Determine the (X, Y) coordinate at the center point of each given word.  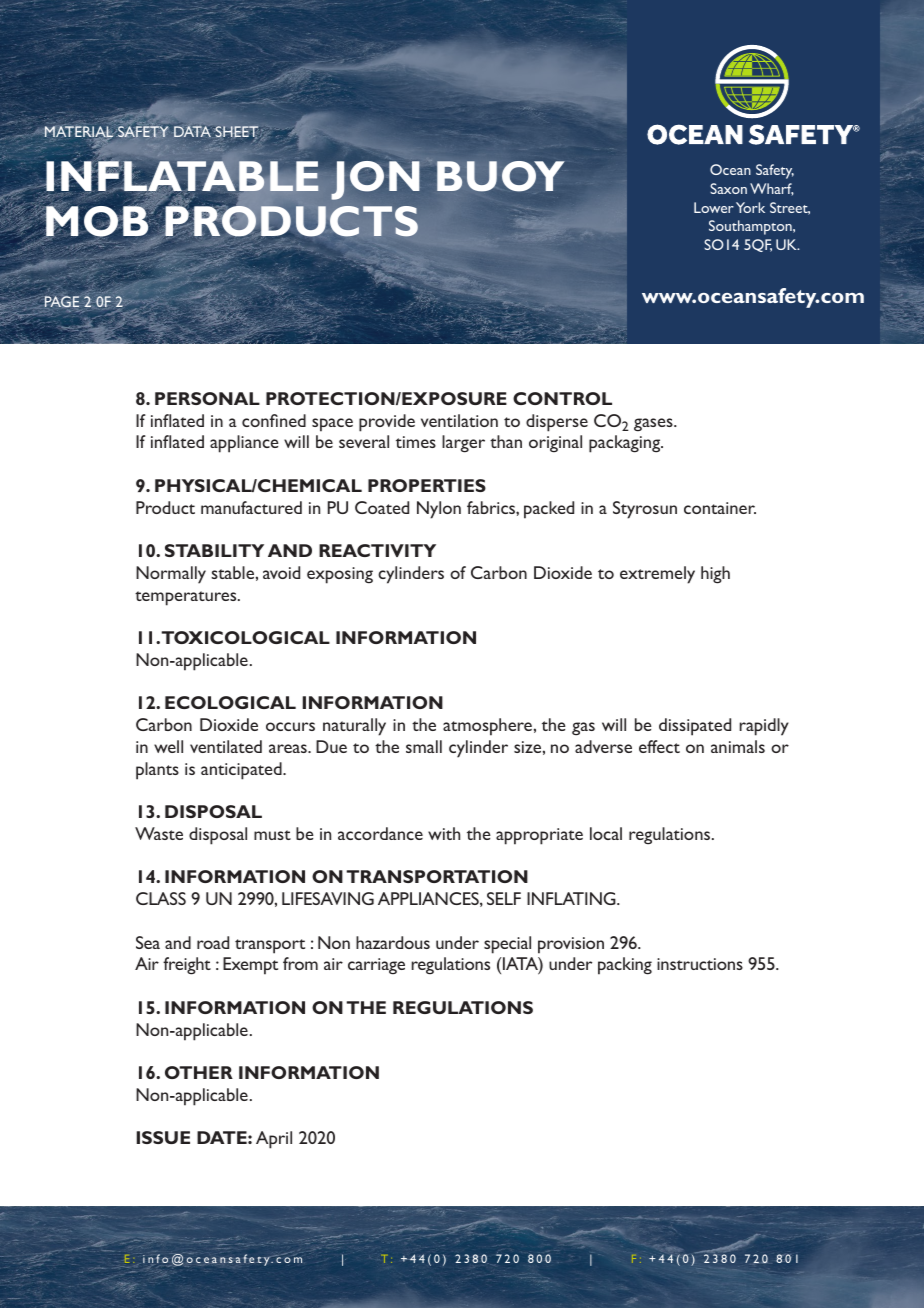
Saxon (728, 188)
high (715, 575)
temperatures (187, 598)
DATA (192, 131)
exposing (340, 575)
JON (375, 180)
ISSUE (163, 1137)
